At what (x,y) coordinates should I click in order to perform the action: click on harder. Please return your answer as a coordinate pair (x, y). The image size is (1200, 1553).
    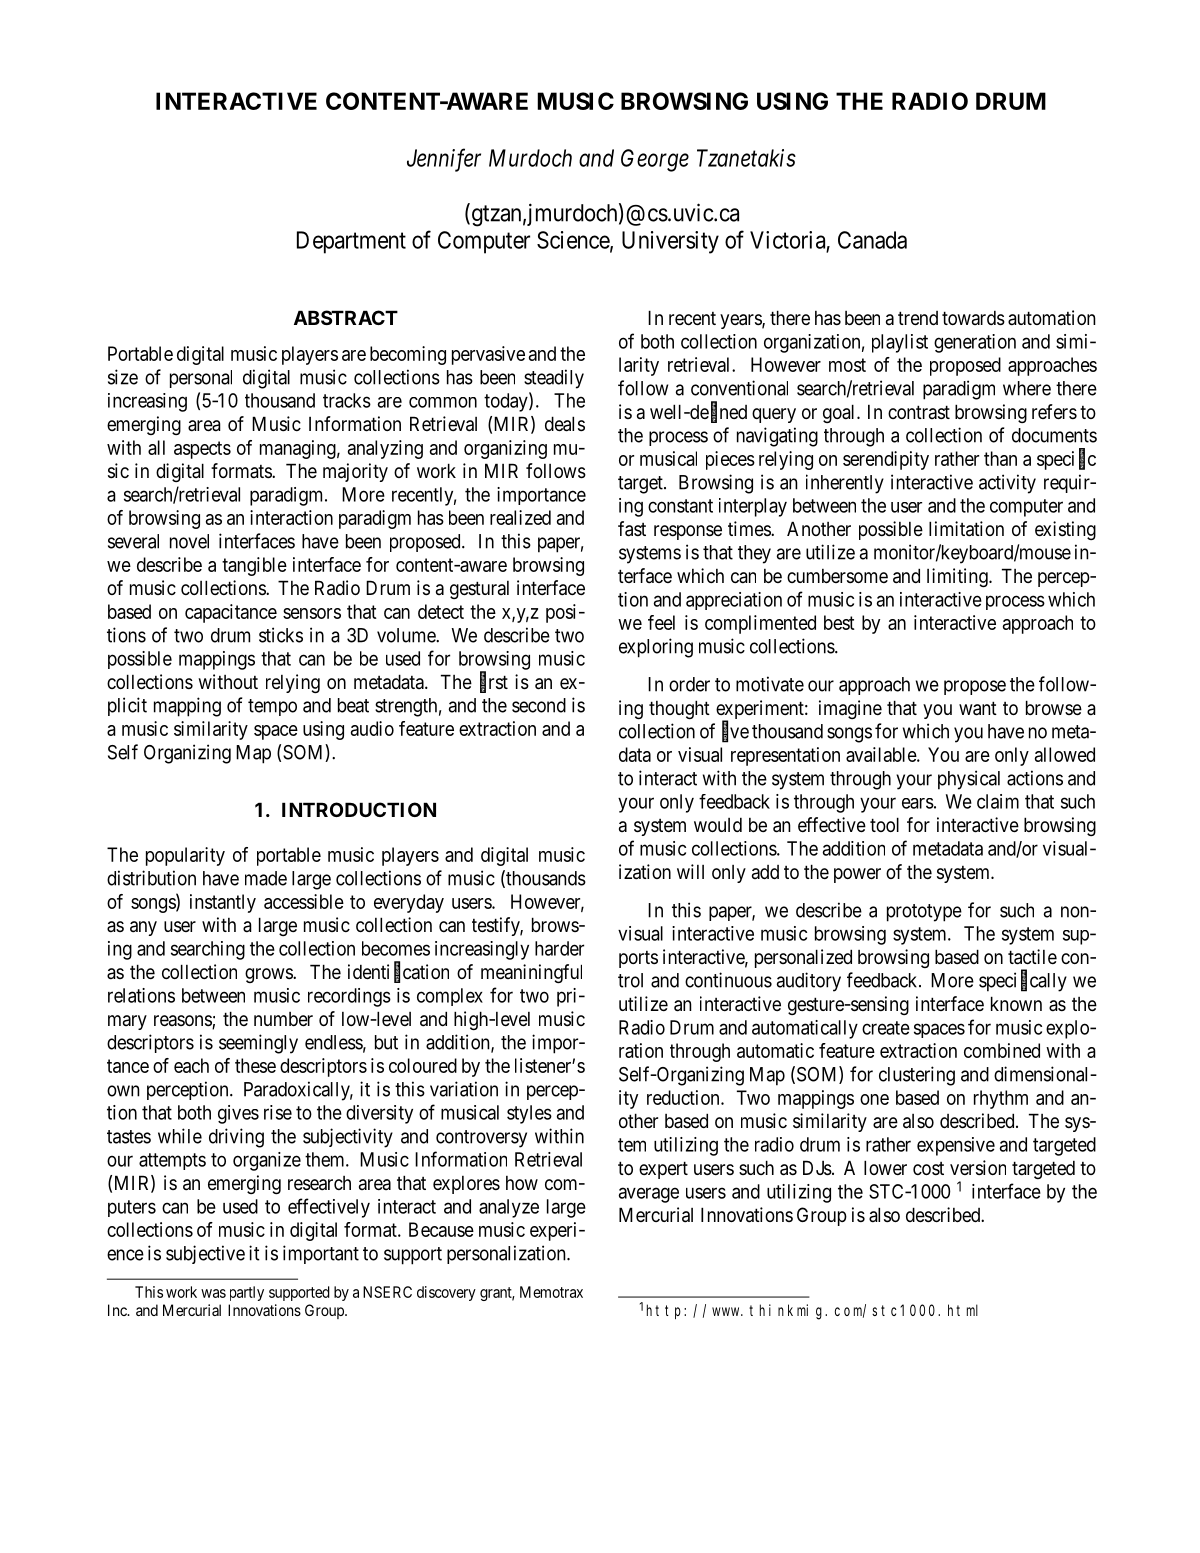
    Looking at the image, I should click on (559, 948).
